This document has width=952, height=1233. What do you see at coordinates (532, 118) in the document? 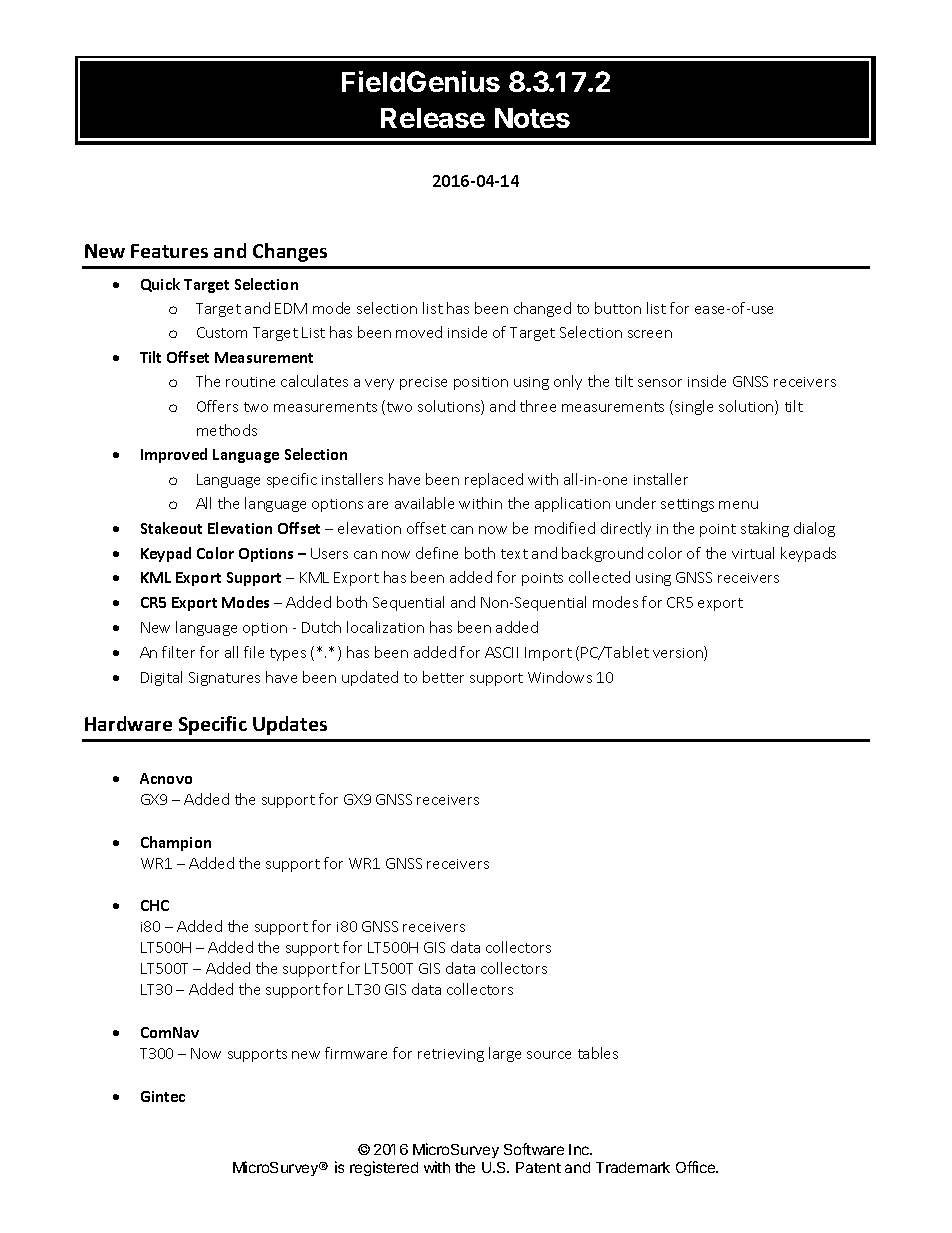
I see `Notes` at bounding box center [532, 118].
